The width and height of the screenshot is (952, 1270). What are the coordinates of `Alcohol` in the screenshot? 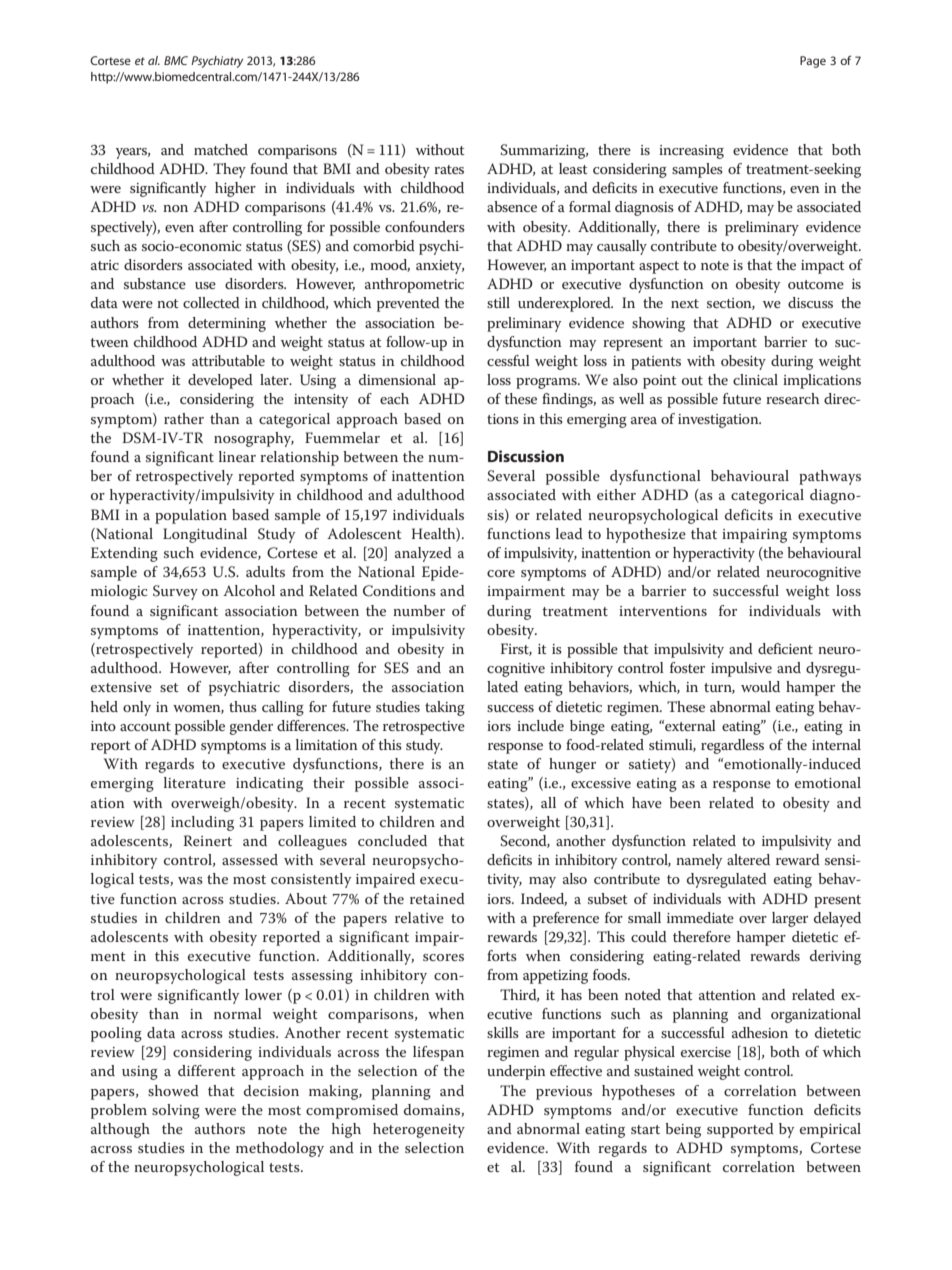 It's located at (249, 590).
